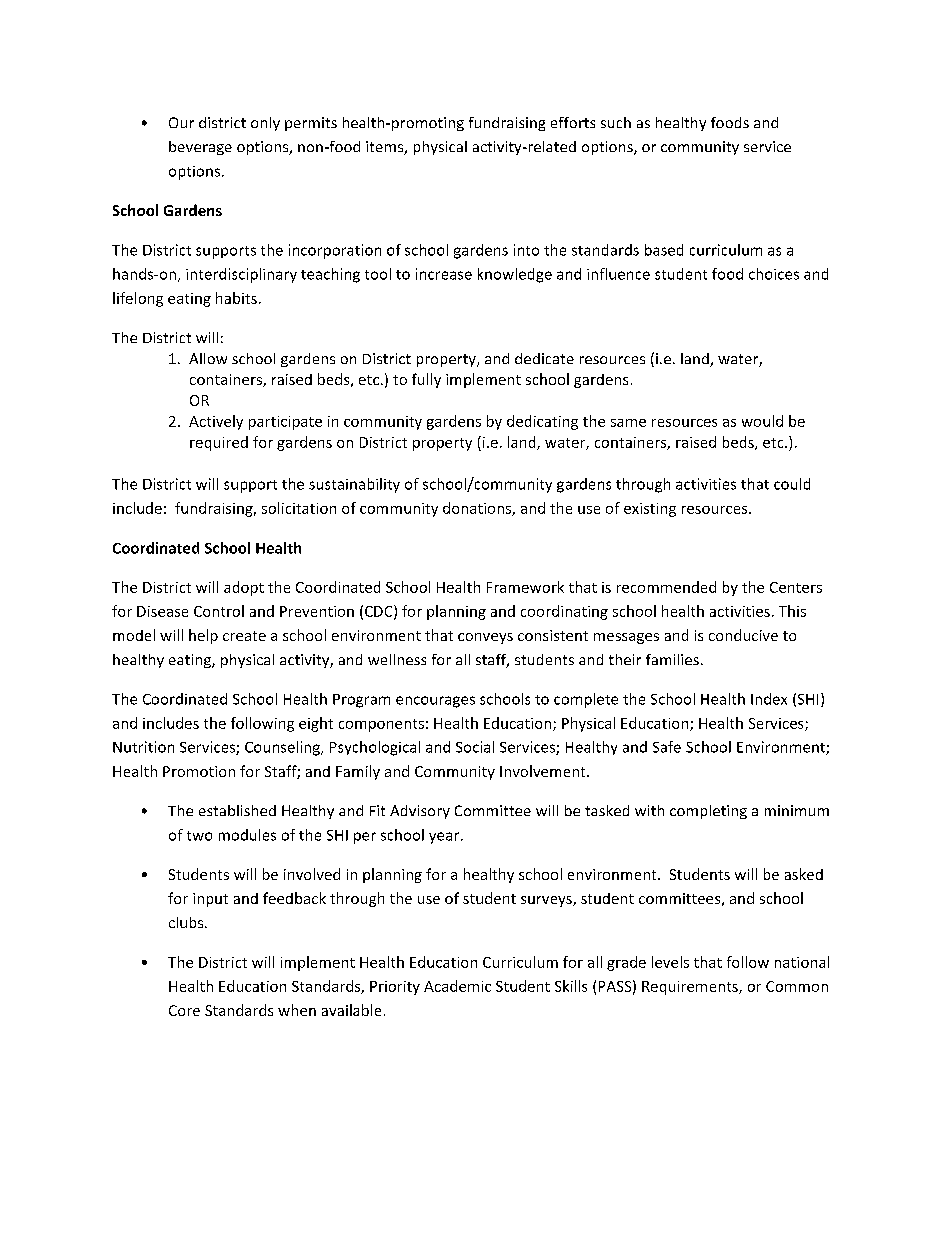 The width and height of the screenshot is (952, 1233). I want to click on efforts, so click(573, 122).
